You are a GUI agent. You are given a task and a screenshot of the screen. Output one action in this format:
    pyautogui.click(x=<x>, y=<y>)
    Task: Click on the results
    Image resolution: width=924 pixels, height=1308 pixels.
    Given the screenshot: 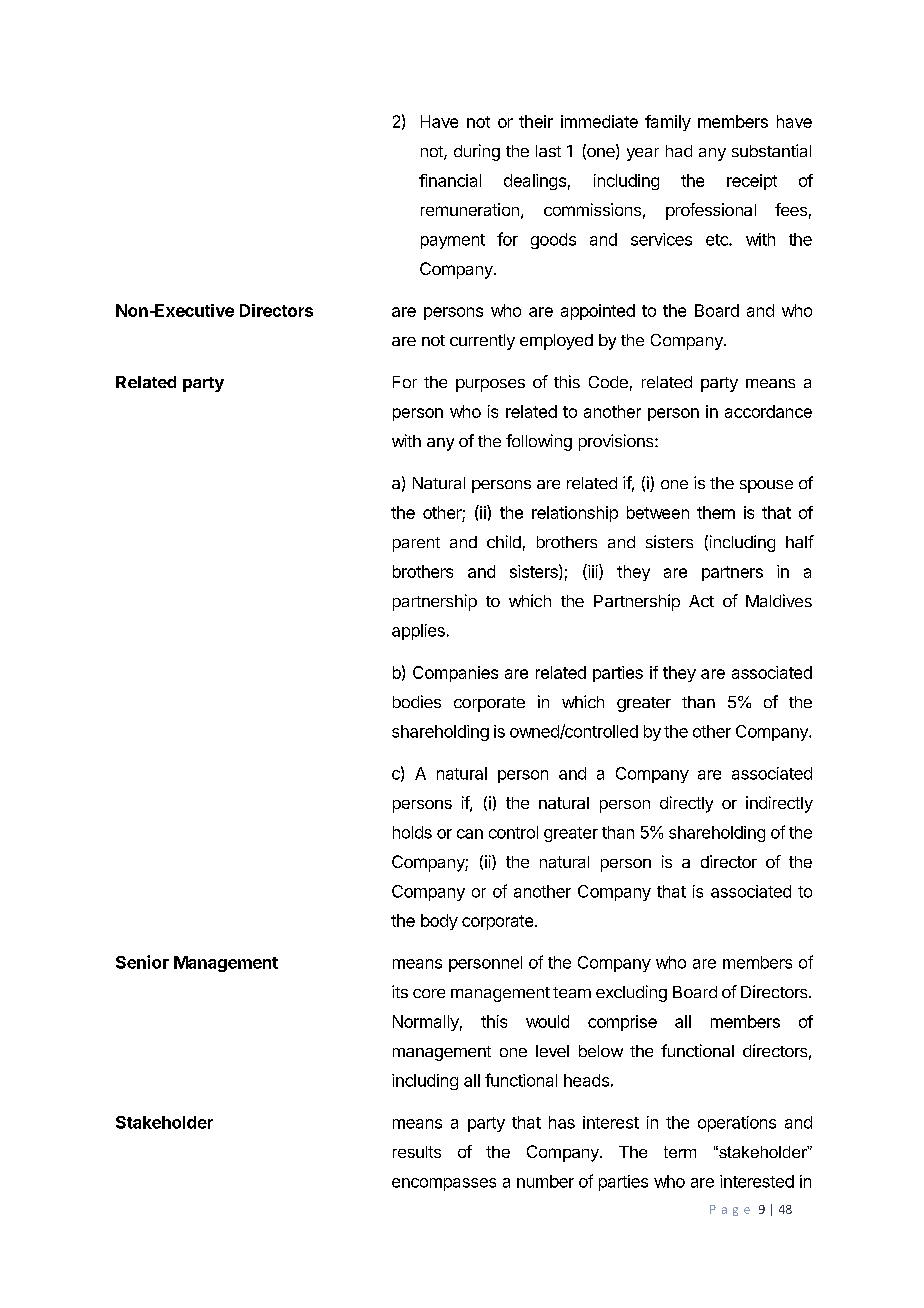 What is the action you would take?
    pyautogui.click(x=417, y=1152)
